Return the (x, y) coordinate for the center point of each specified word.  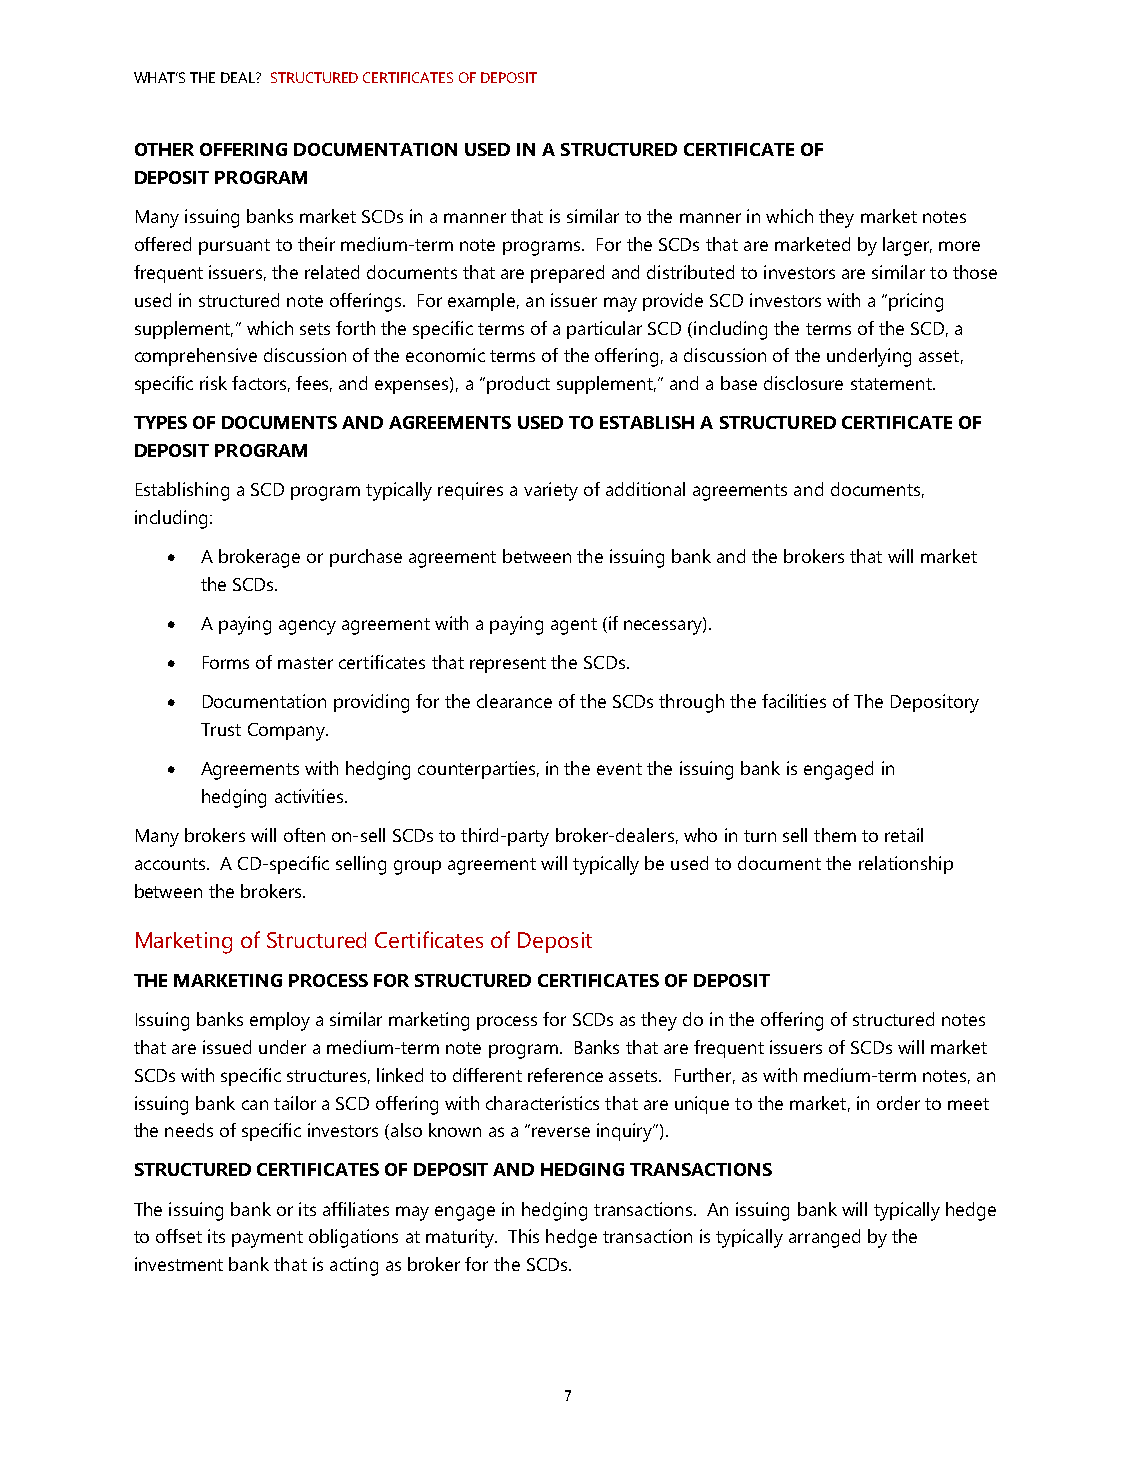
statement (892, 384)
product (518, 385)
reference (565, 1075)
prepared (567, 274)
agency (307, 627)
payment (267, 1239)
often (304, 835)
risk (213, 383)
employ (280, 1021)
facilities (794, 701)
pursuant (234, 247)
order (898, 1103)
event (619, 769)
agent (574, 626)
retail (904, 835)
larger (907, 246)
